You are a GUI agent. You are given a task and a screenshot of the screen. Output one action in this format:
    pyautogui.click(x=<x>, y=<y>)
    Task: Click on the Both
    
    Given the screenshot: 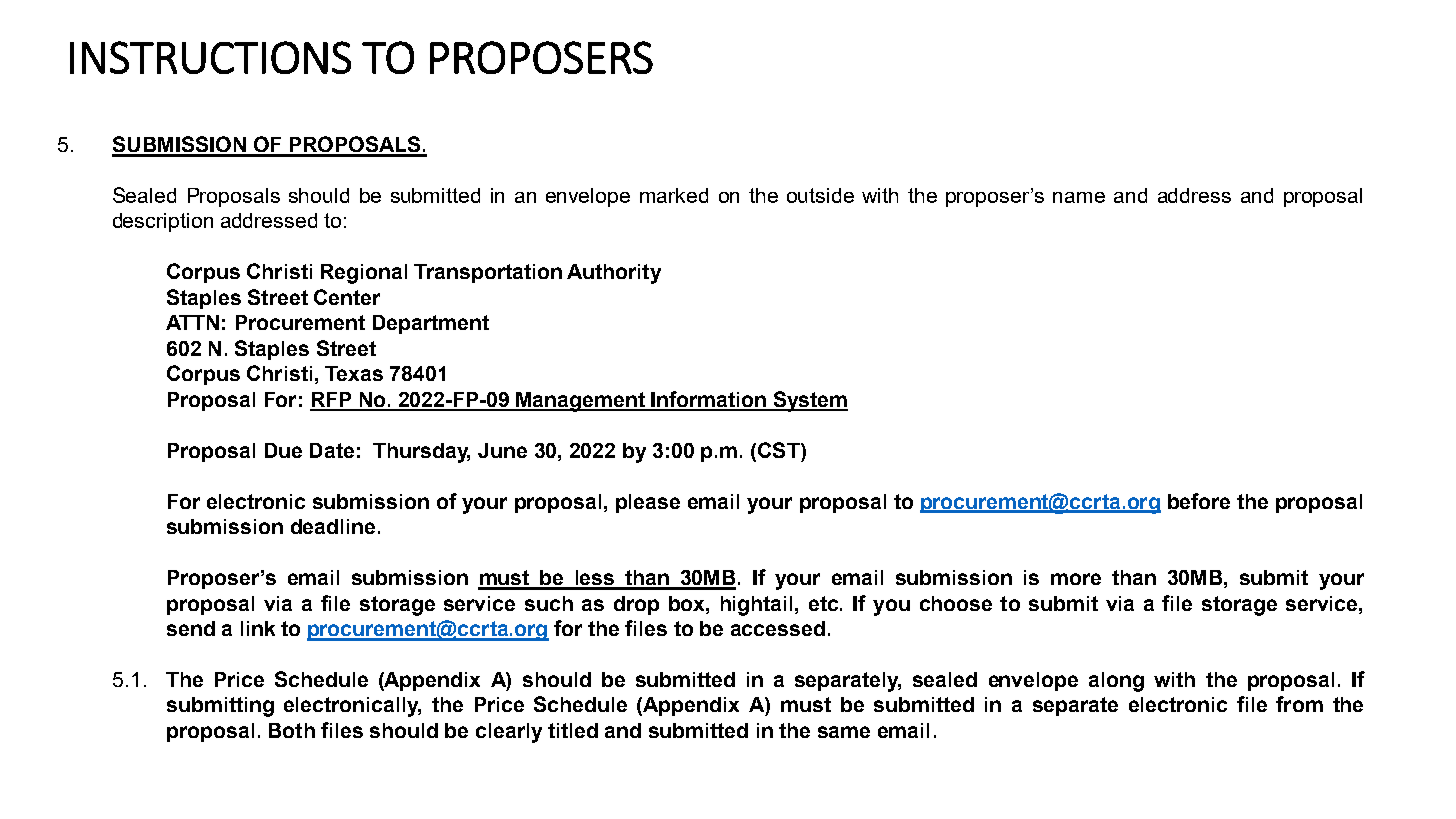 What is the action you would take?
    pyautogui.click(x=292, y=730)
